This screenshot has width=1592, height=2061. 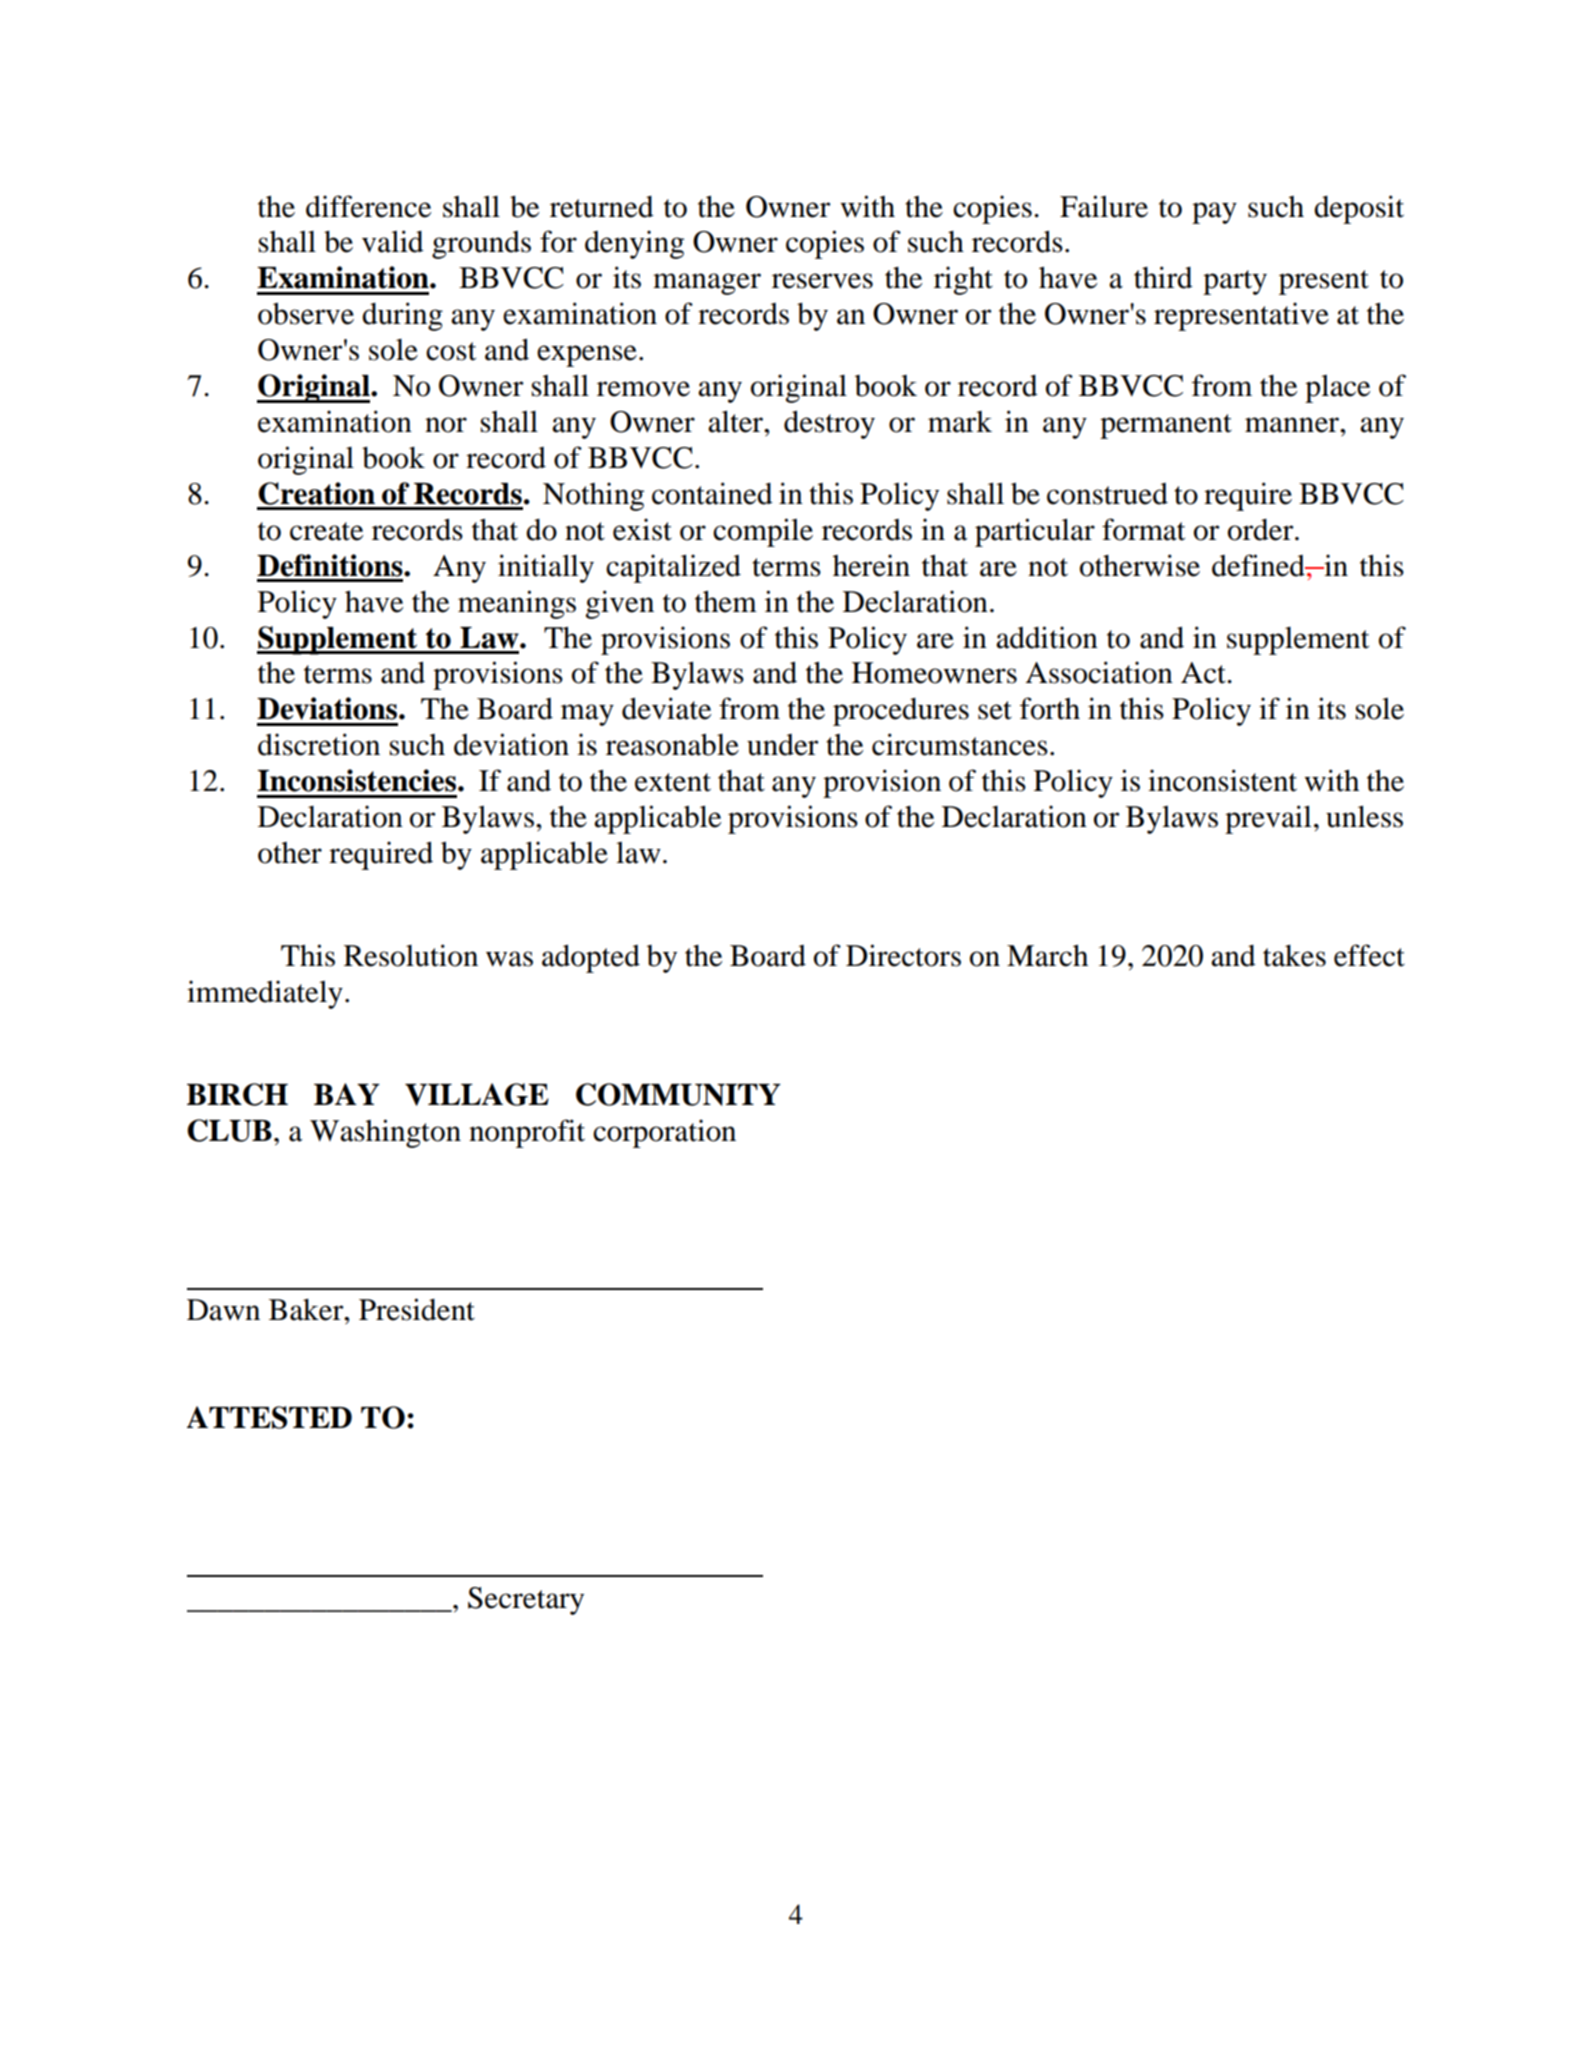 I want to click on party, so click(x=1235, y=282).
